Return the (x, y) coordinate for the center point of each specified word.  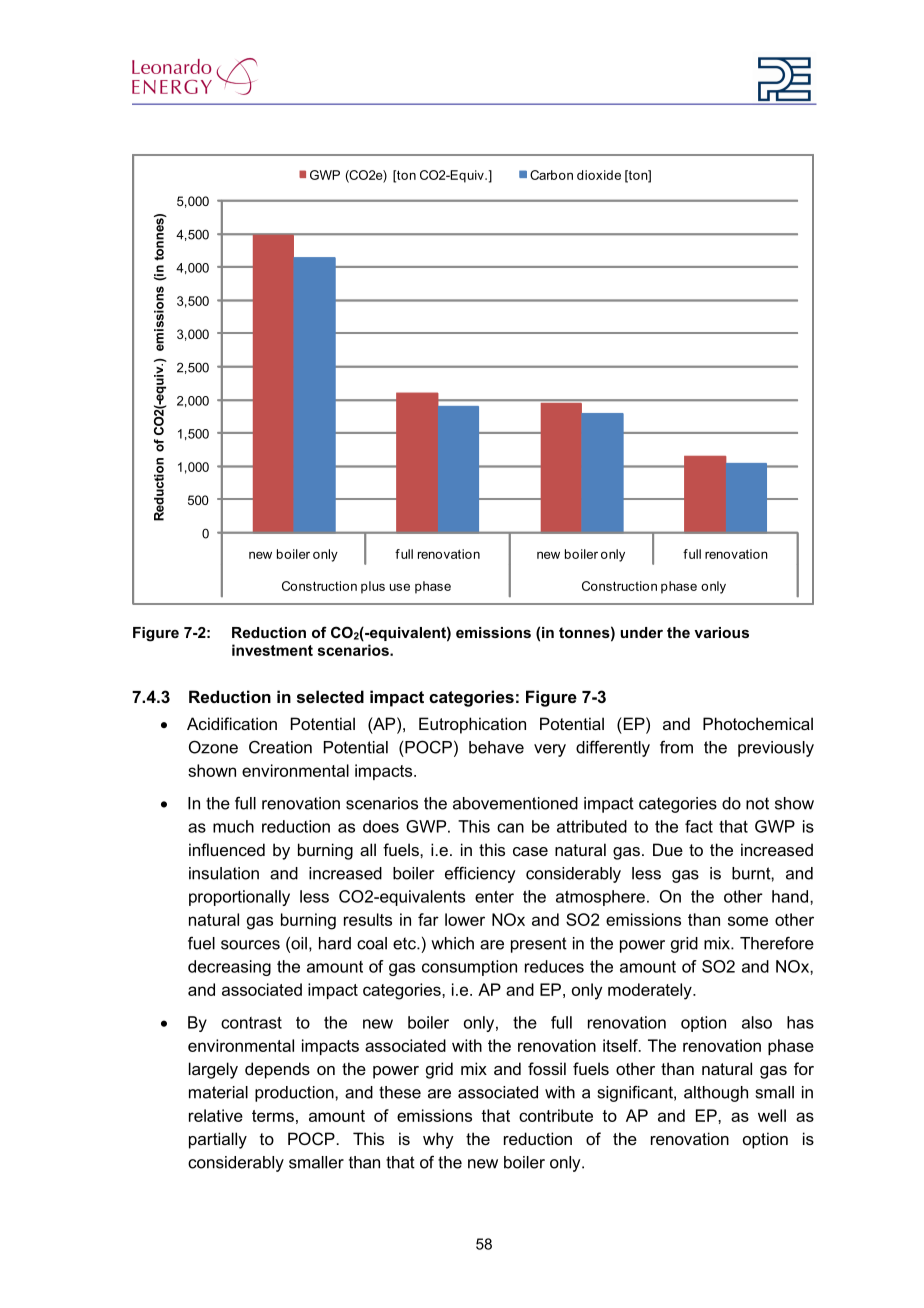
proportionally (239, 898)
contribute (556, 1115)
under (642, 632)
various (721, 632)
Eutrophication (472, 725)
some (748, 921)
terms (273, 1116)
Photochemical (758, 723)
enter (494, 896)
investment (272, 650)
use (400, 587)
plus (373, 587)
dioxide (599, 175)
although (716, 1094)
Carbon (551, 175)
